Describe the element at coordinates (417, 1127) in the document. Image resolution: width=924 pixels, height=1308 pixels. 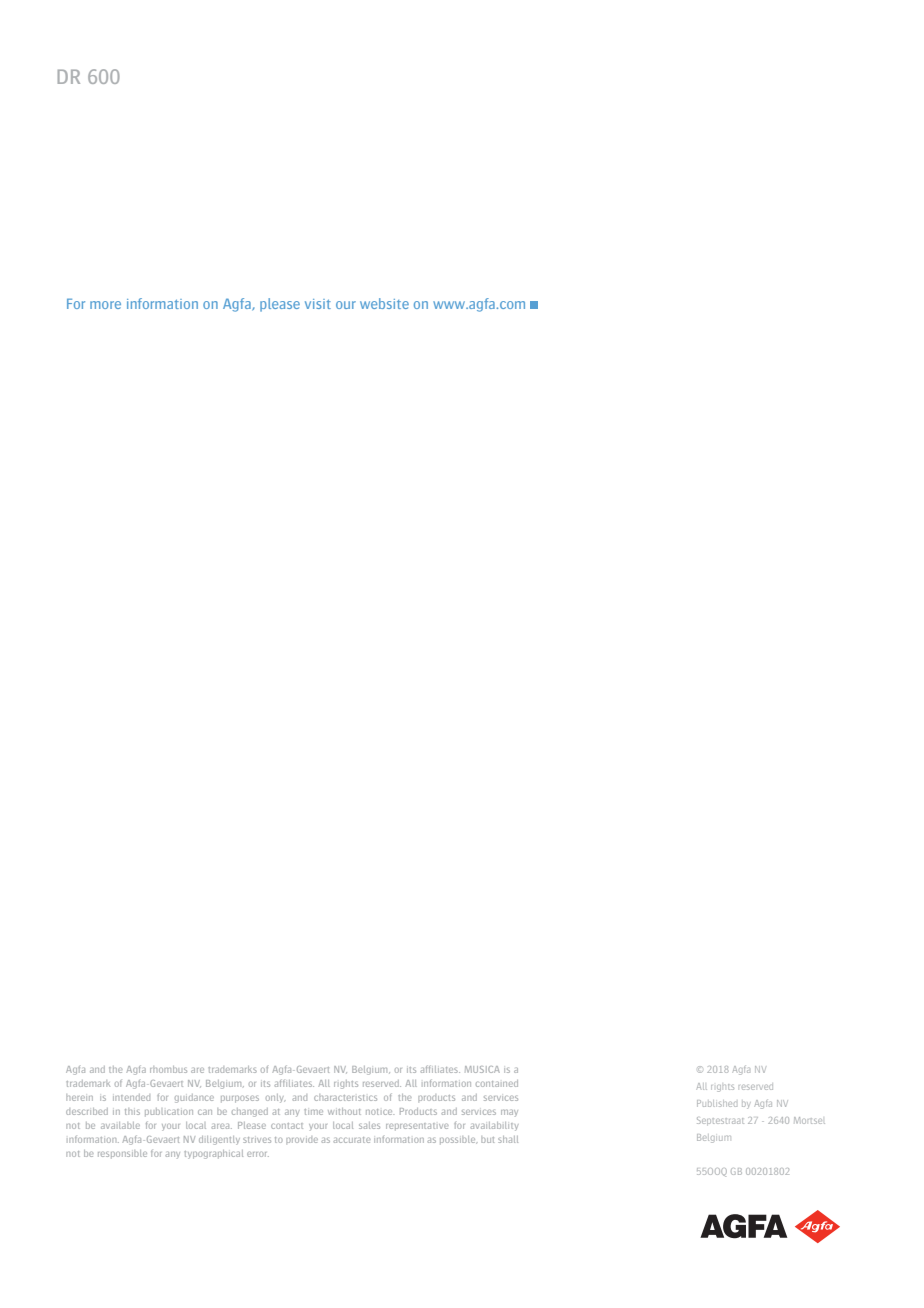
I see `representative` at that location.
